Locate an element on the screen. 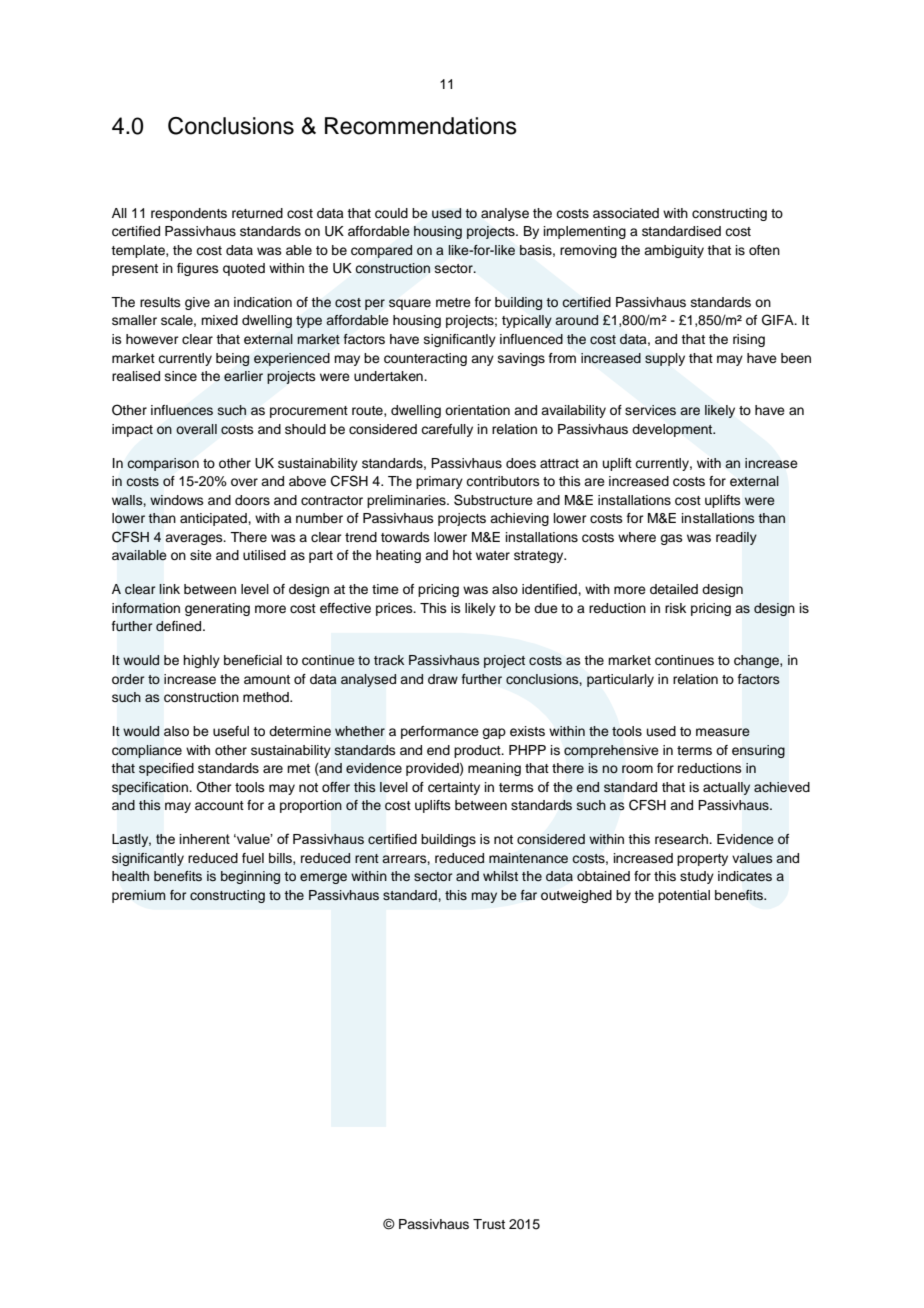 The image size is (924, 1308). whilst is located at coordinates (500, 876).
